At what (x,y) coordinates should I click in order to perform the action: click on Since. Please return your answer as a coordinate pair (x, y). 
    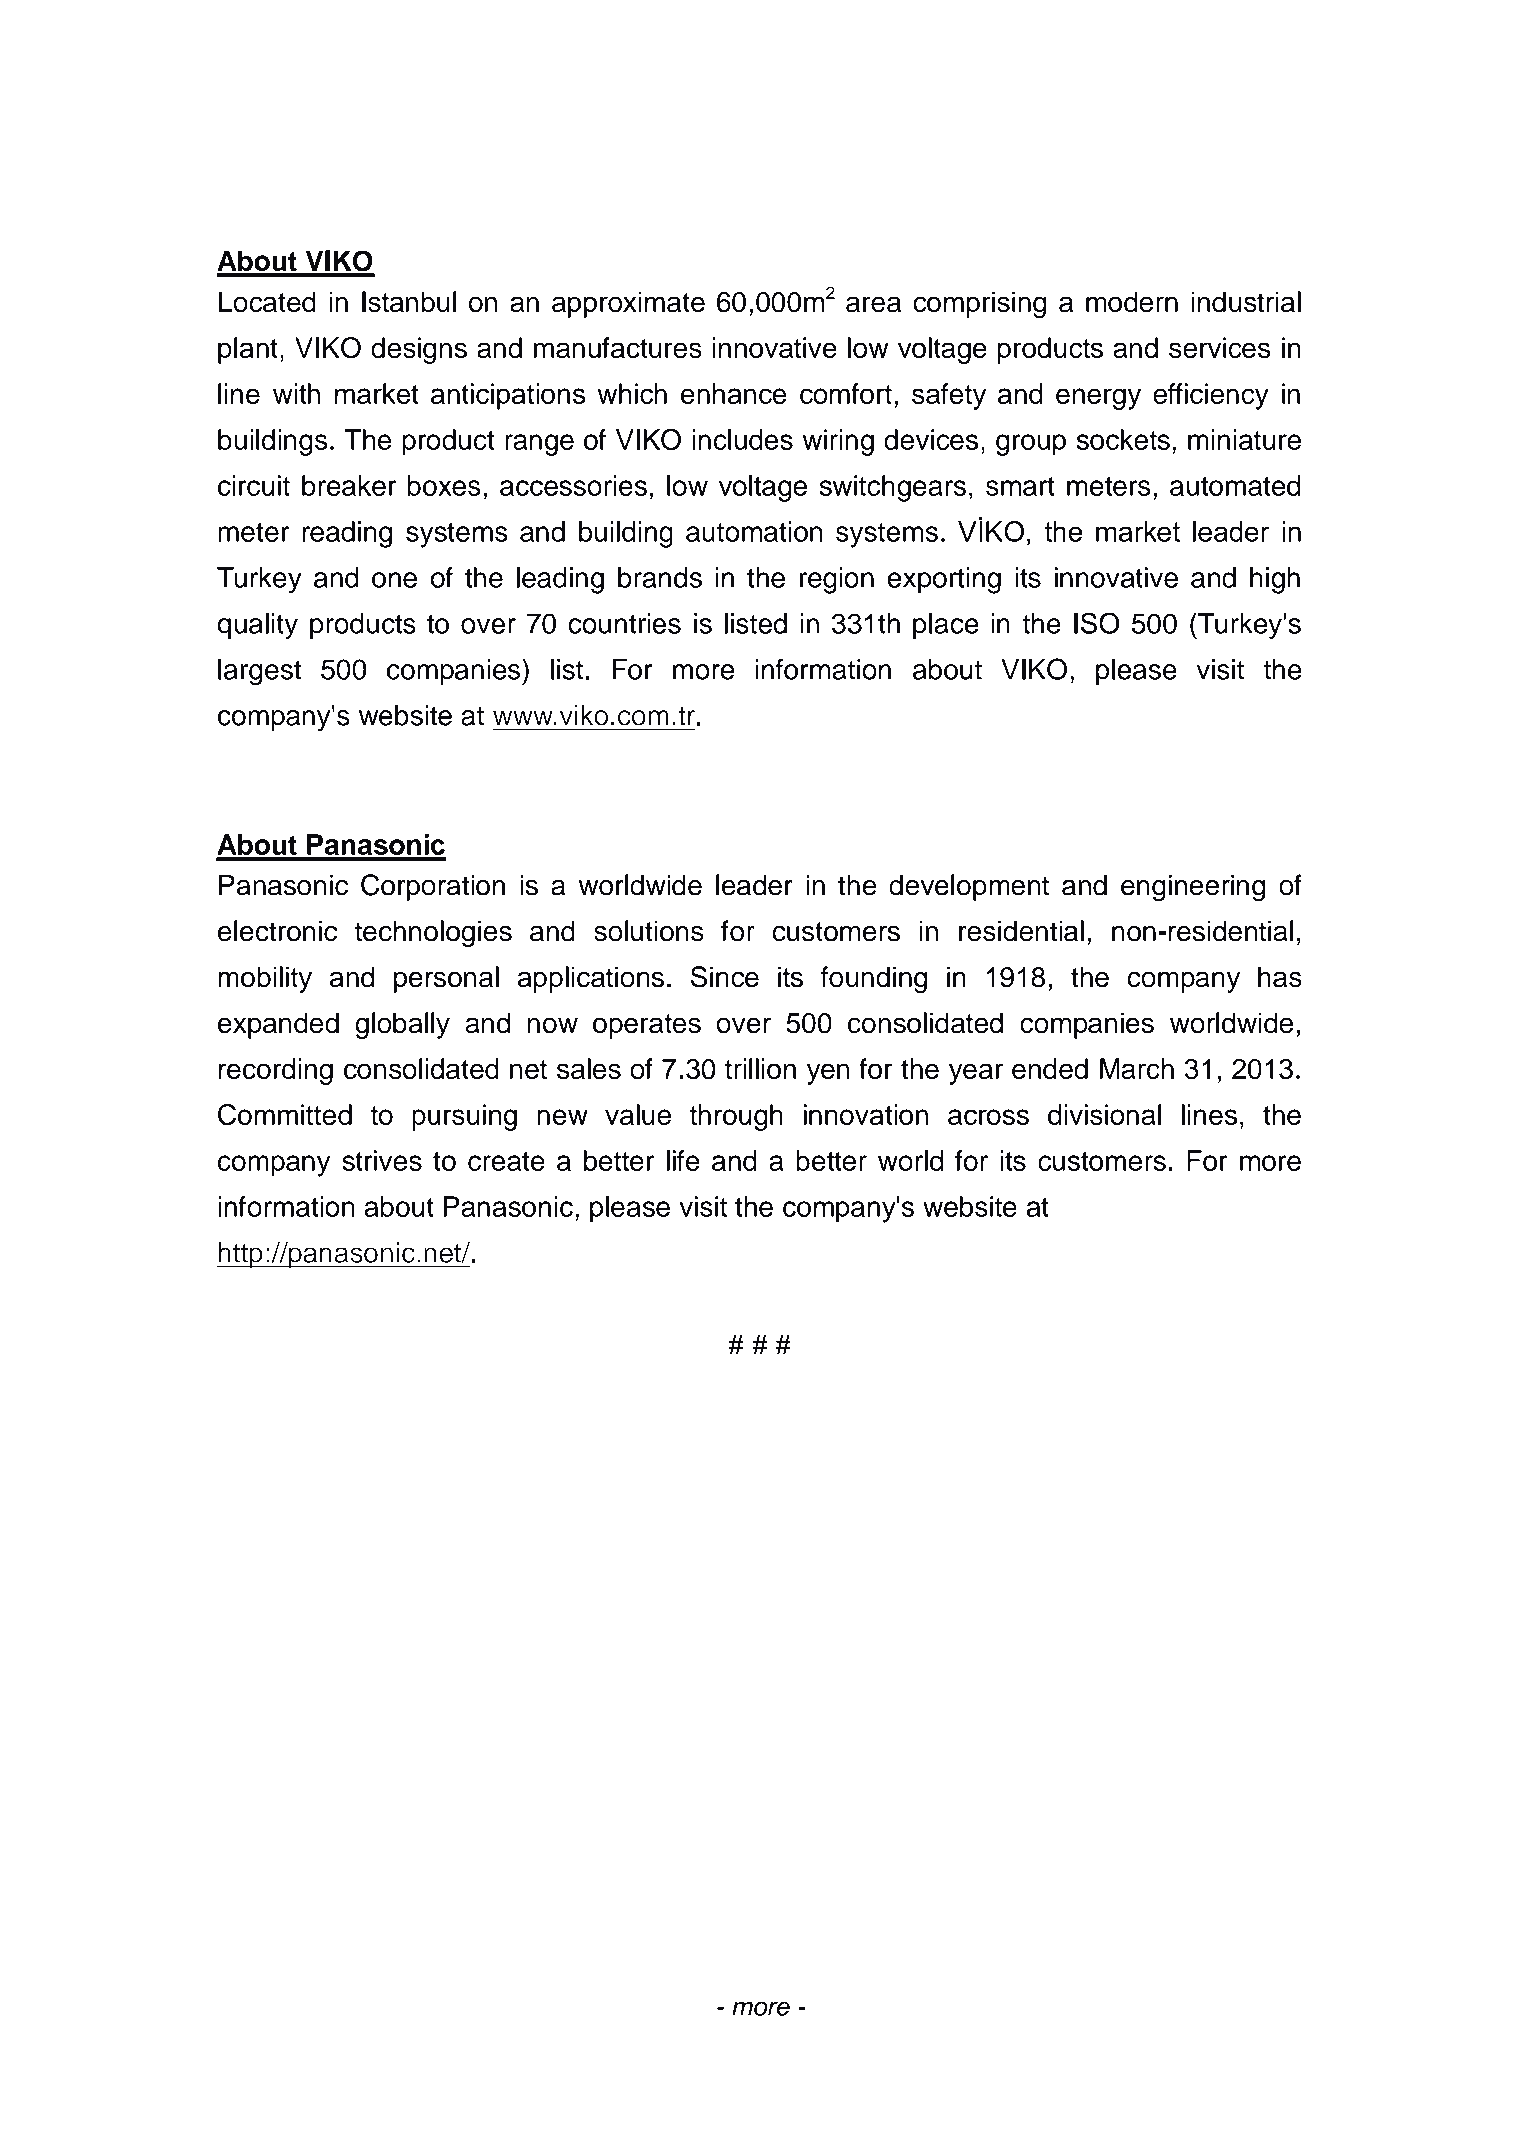
    Looking at the image, I should click on (725, 977).
